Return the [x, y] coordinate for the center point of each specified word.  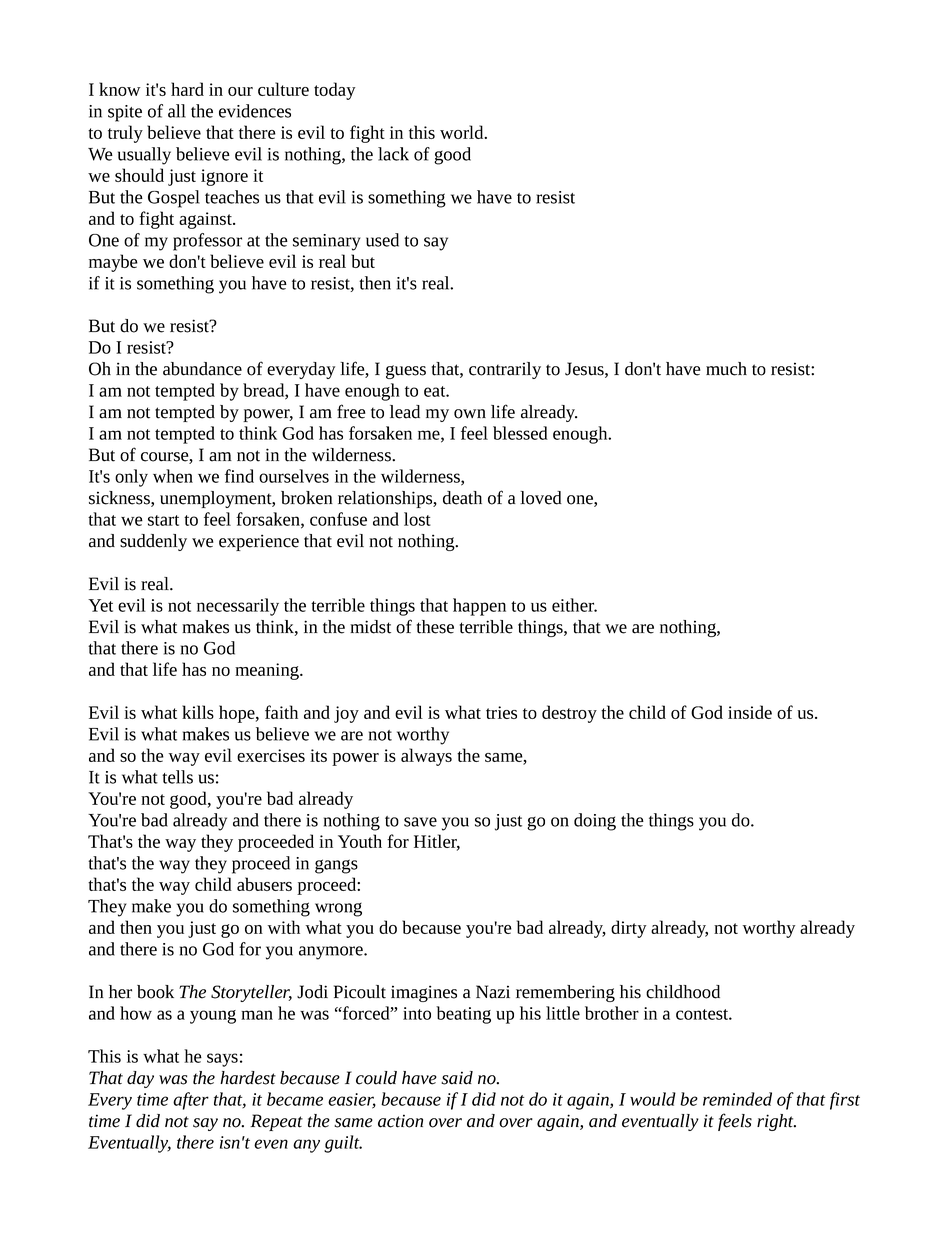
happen [479, 607]
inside [750, 712]
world [463, 132]
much [726, 369]
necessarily [238, 607]
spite [125, 113]
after [191, 1101]
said [457, 1078]
